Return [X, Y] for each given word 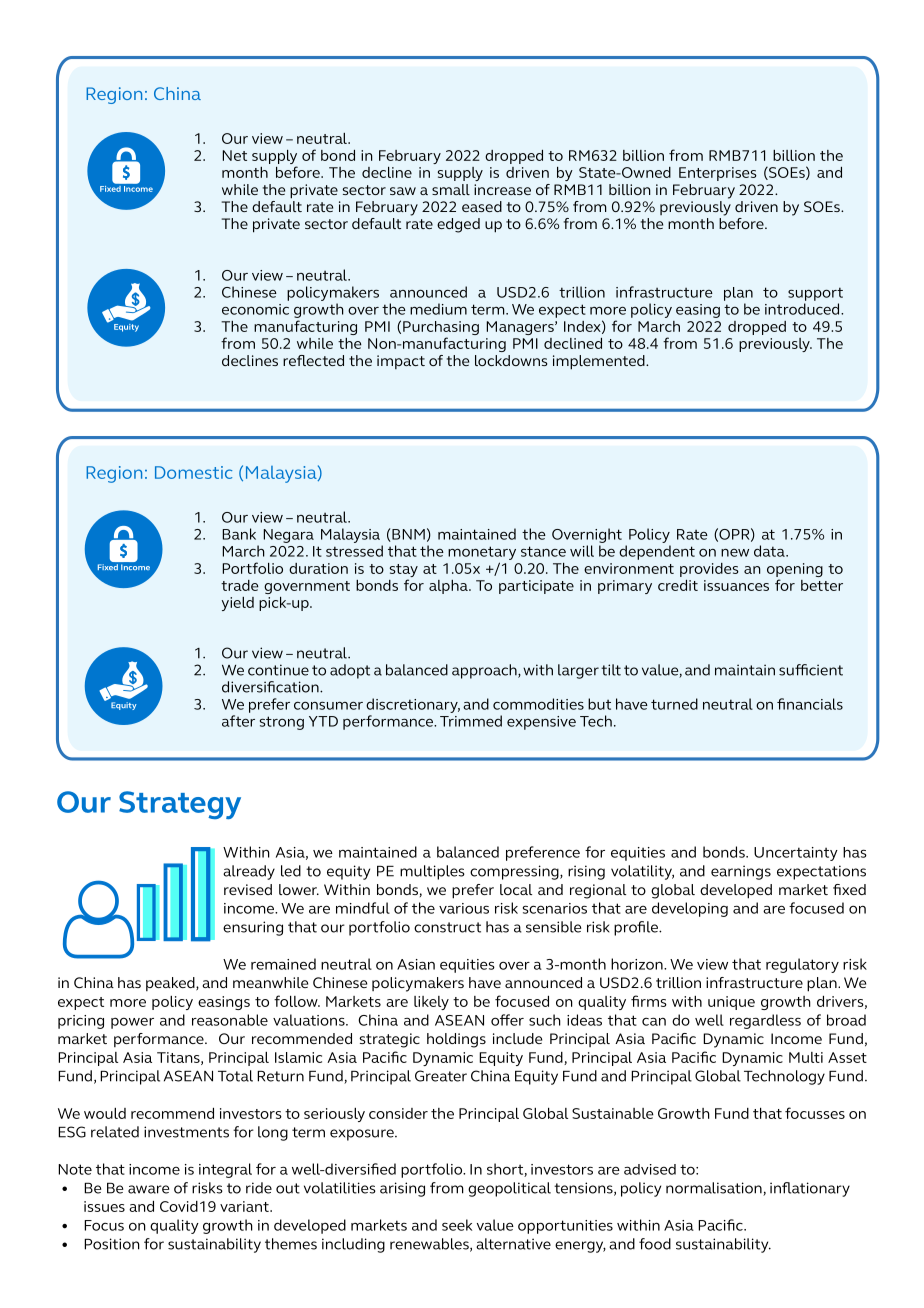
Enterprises [718, 174]
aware [149, 1189]
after [238, 721]
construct [447, 927]
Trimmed [471, 721]
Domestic [193, 472]
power [132, 1023]
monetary [482, 553]
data [770, 551]
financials [810, 704]
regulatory [802, 965]
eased [482, 206]
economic [255, 309]
